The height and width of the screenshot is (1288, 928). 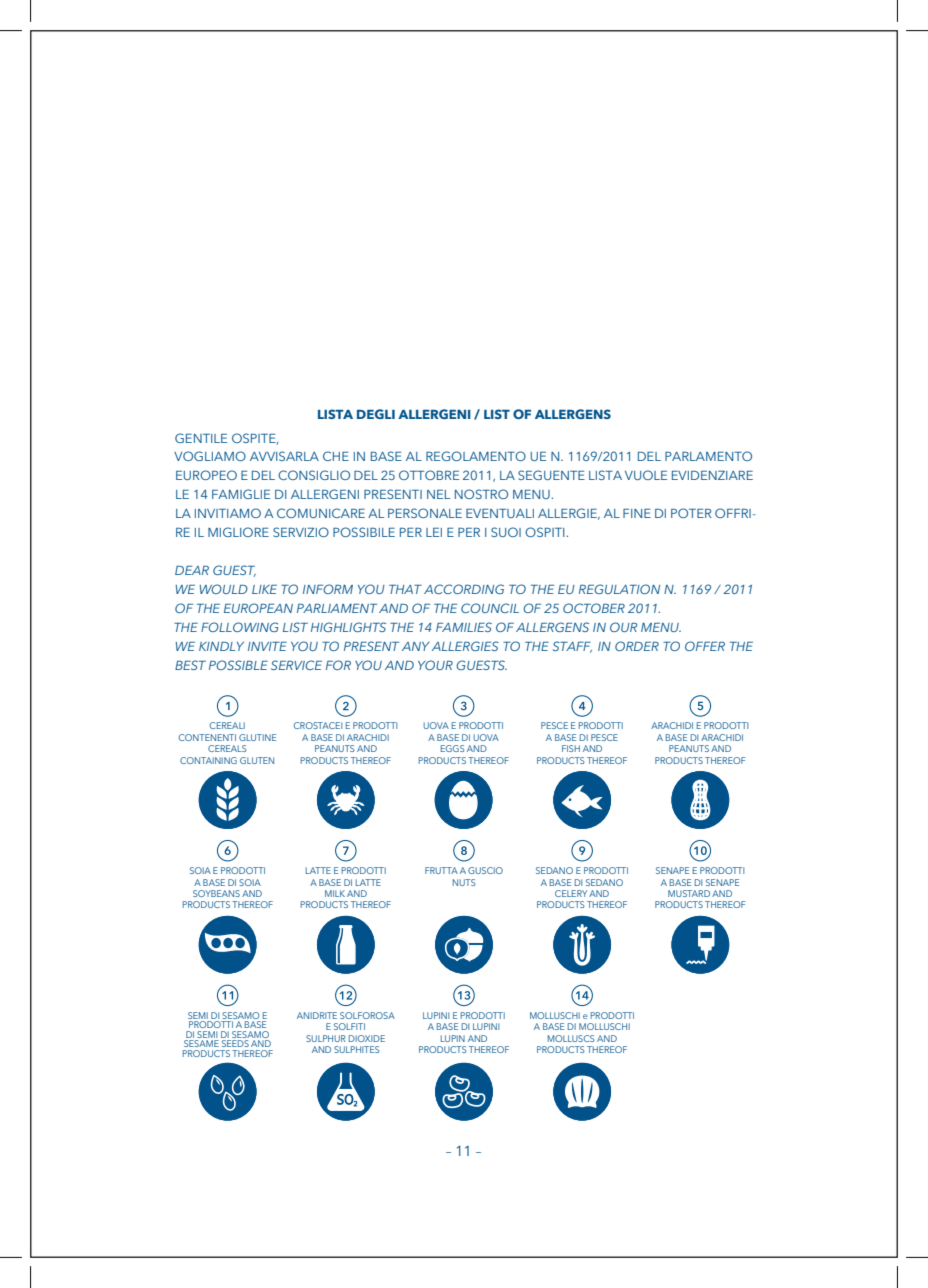 I want to click on EGGS, so click(x=453, y=748).
